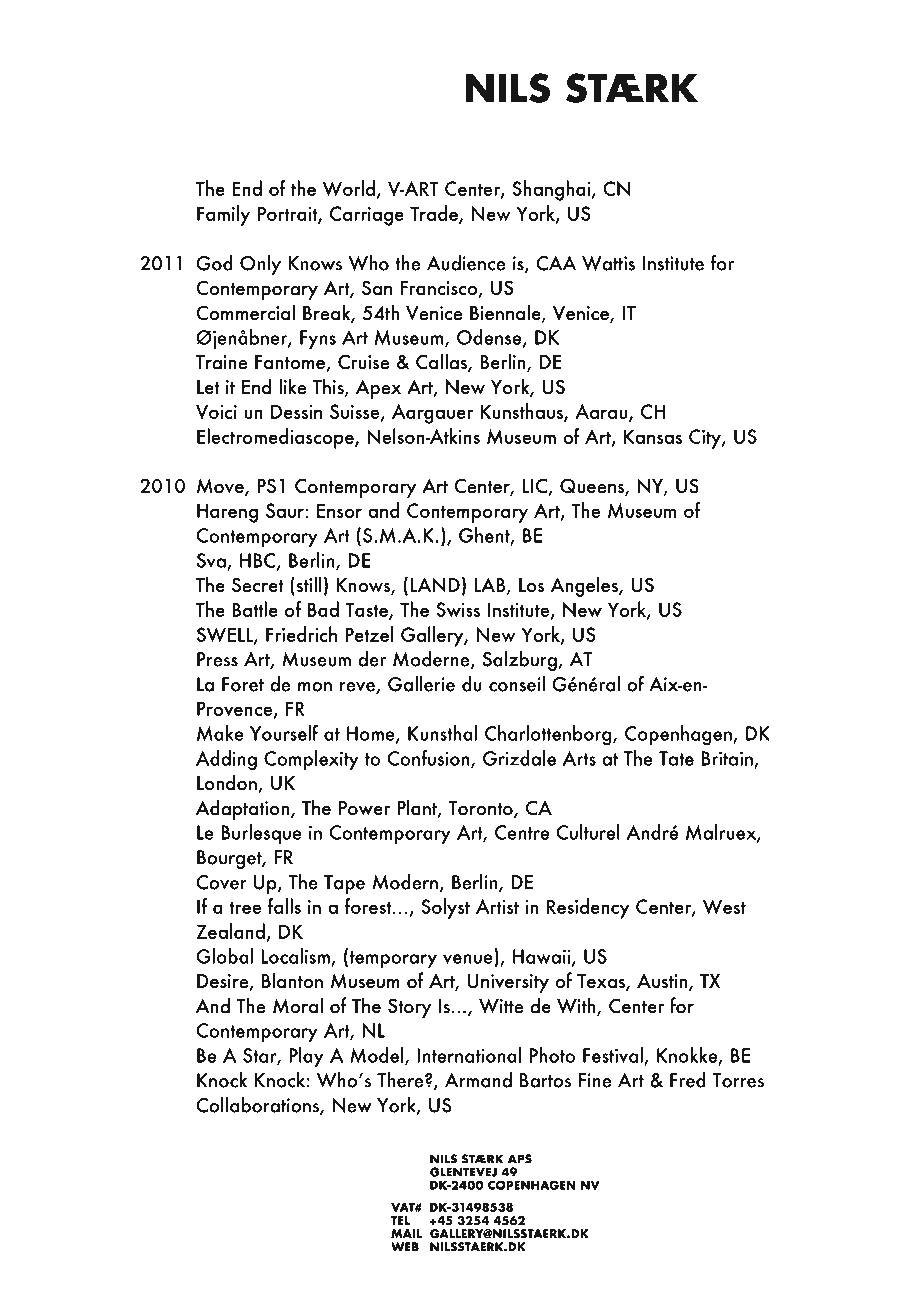  Describe the element at coordinates (258, 585) in the image. I see `Secret` at that location.
